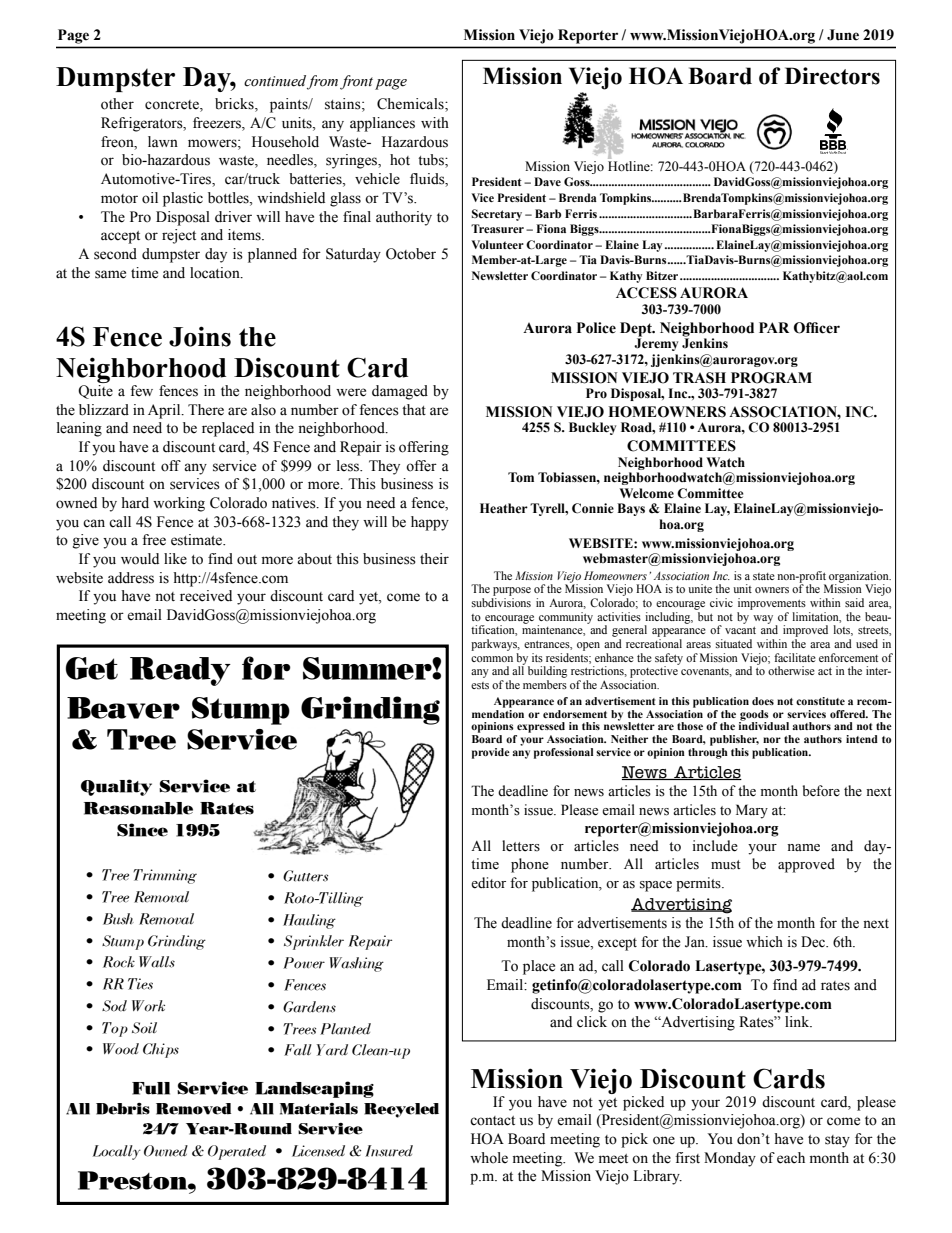 Image resolution: width=952 pixels, height=1233 pixels. I want to click on whole, so click(489, 1158).
